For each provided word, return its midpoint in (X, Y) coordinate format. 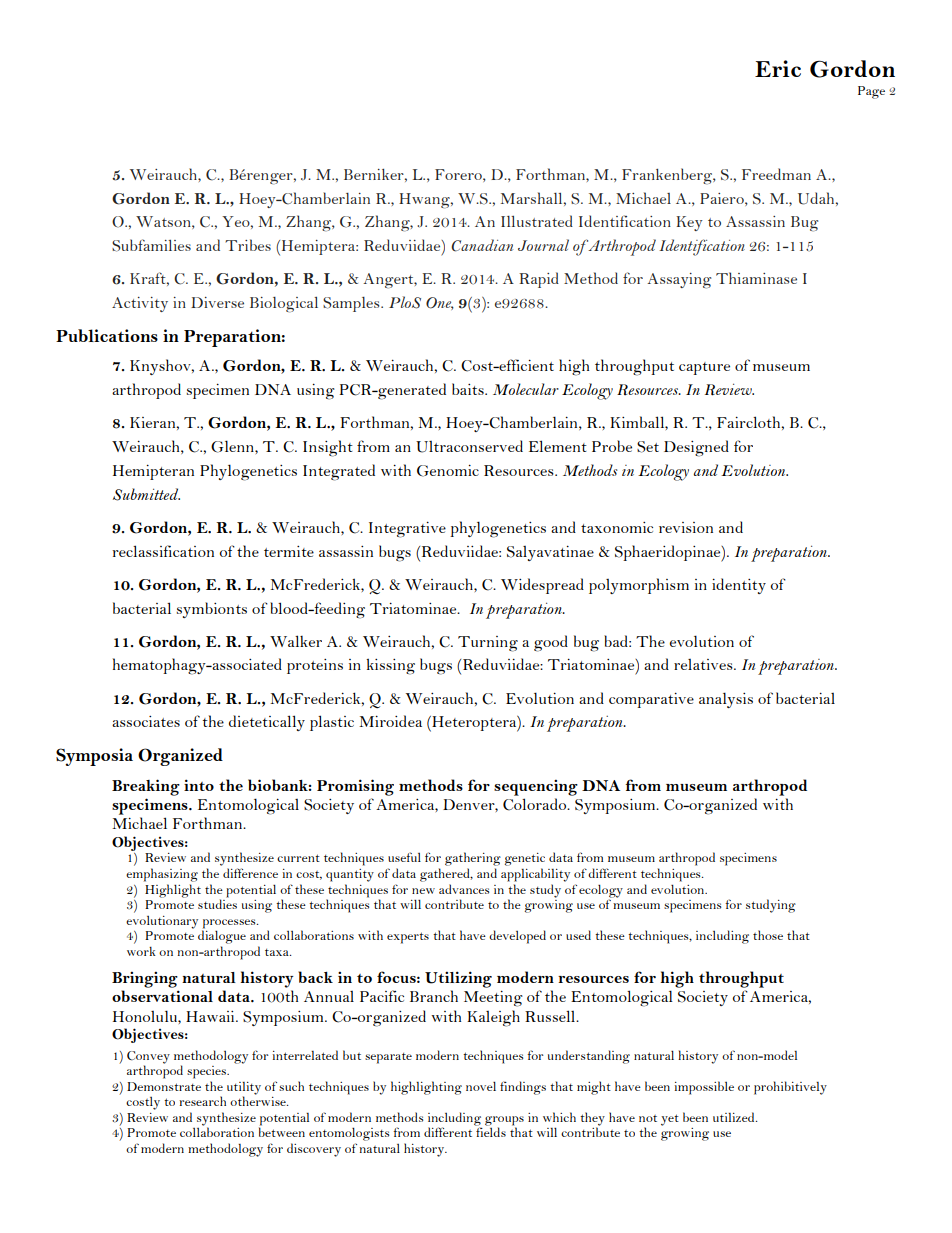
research (202, 1101)
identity (739, 586)
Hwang (425, 201)
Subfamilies (151, 245)
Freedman (776, 174)
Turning (488, 644)
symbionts (211, 610)
